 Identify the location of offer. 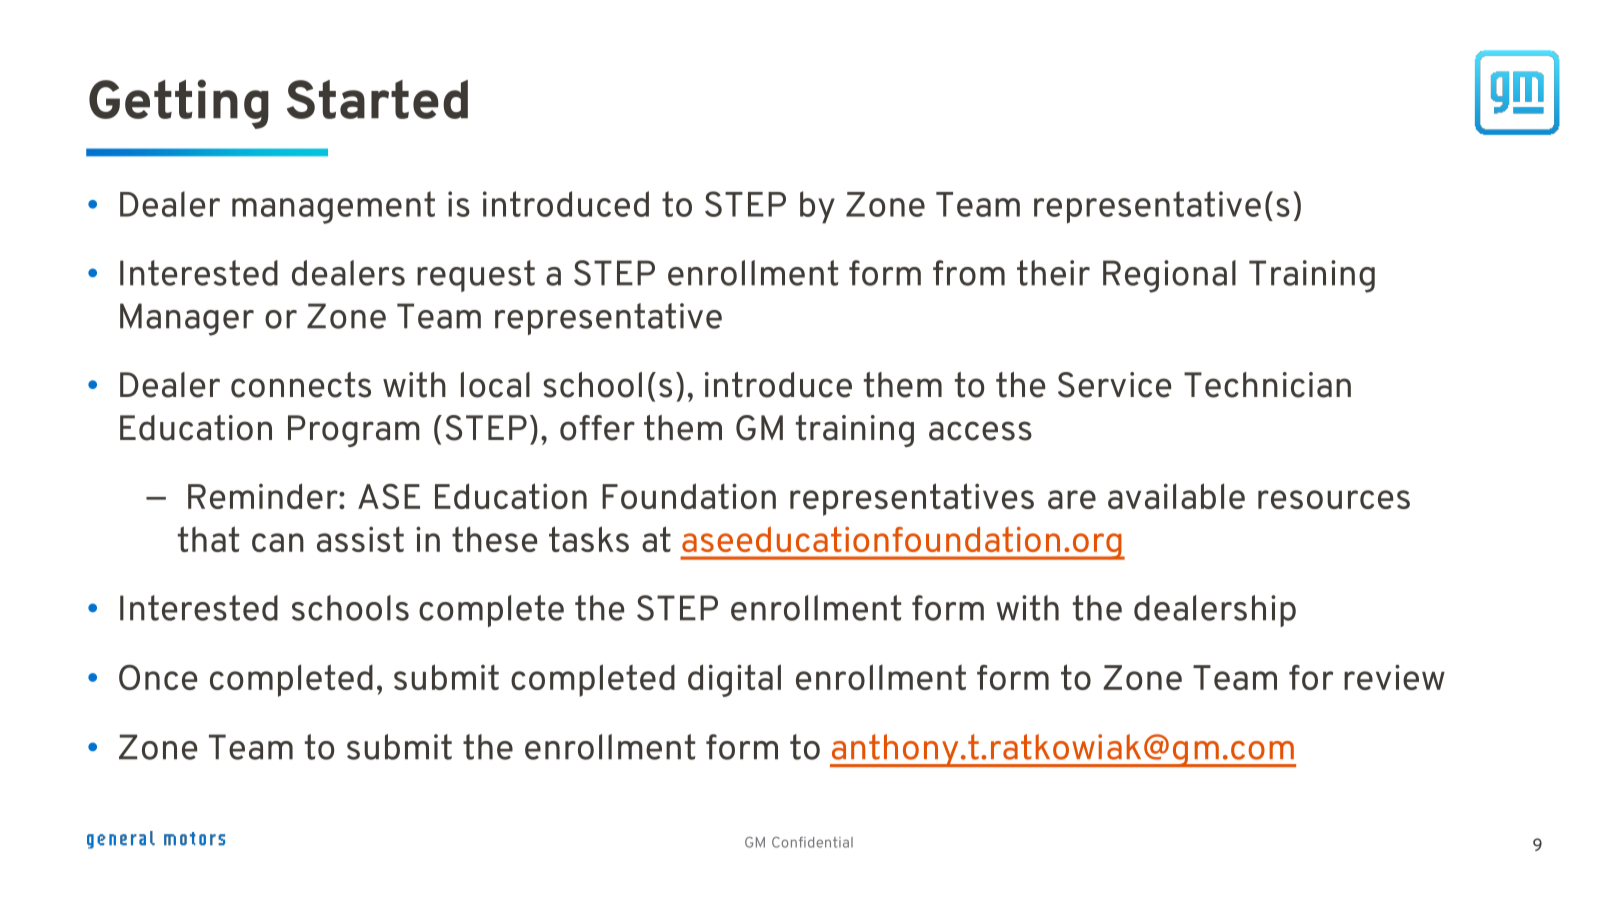
(597, 428).
